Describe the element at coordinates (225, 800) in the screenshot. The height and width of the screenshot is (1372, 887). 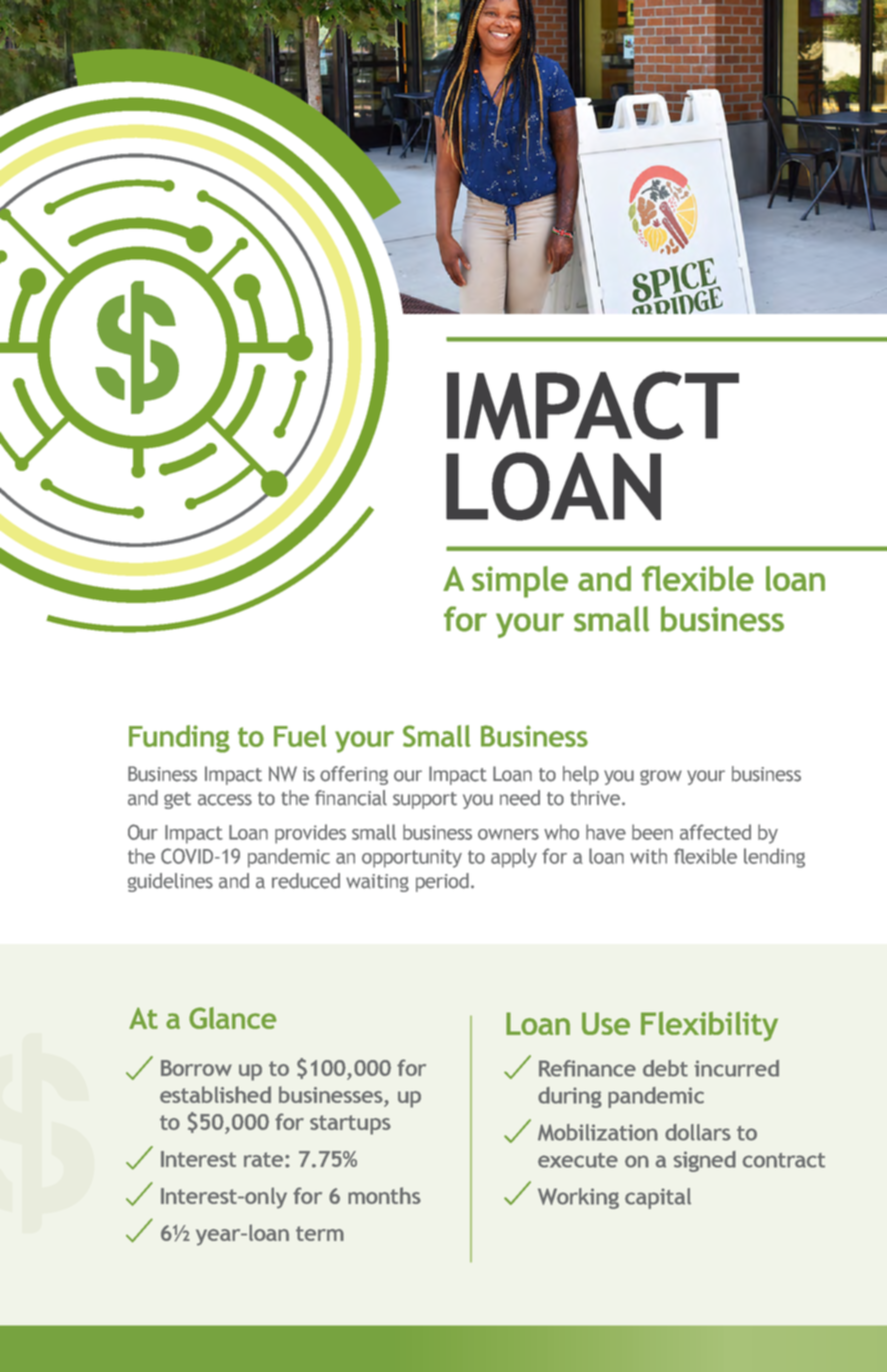
I see `access` at that location.
